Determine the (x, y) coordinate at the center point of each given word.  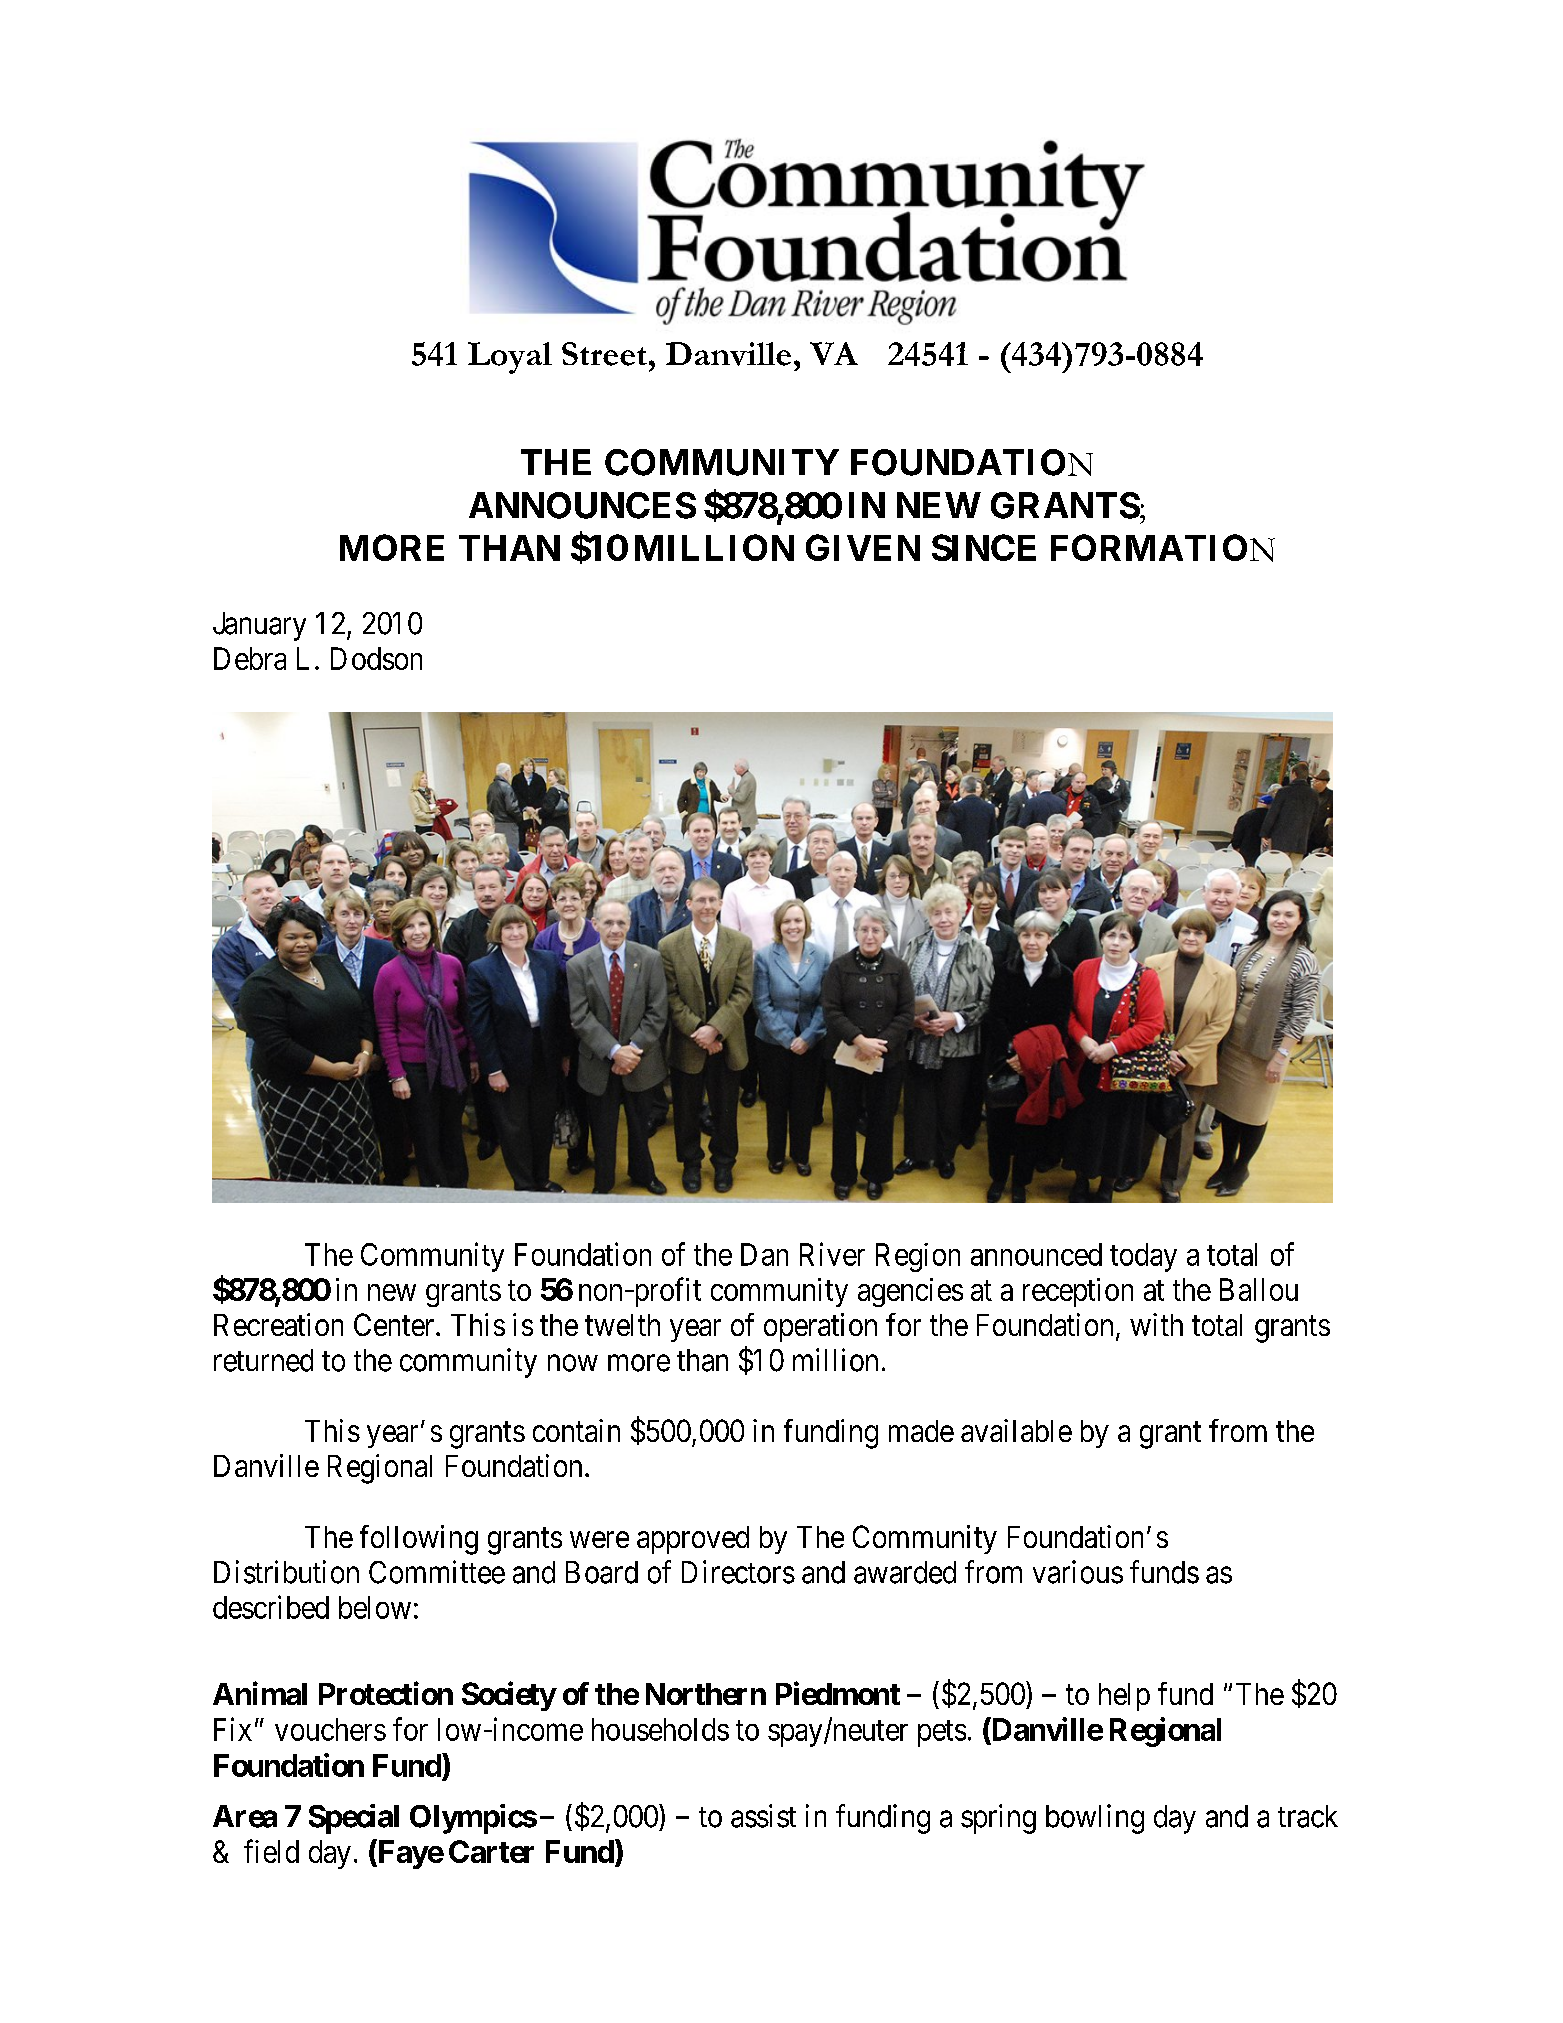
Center (395, 1324)
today (1143, 1257)
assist (763, 1816)
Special (354, 1819)
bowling (1095, 1819)
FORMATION (1163, 548)
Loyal (510, 358)
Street (604, 354)
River (832, 1254)
